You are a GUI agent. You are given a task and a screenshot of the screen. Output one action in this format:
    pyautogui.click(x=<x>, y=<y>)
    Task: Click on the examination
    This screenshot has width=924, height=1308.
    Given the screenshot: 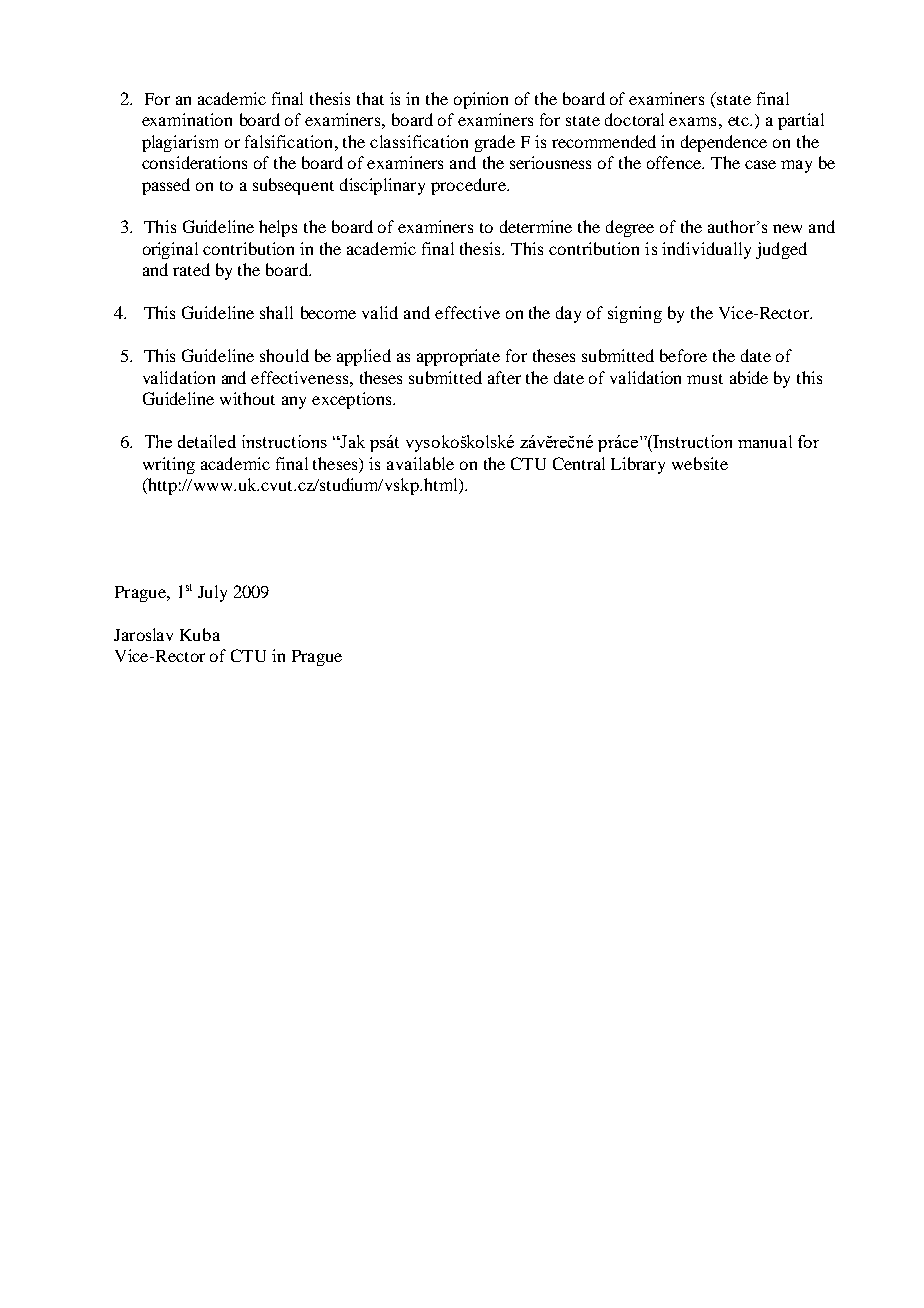 What is the action you would take?
    pyautogui.click(x=187, y=119)
